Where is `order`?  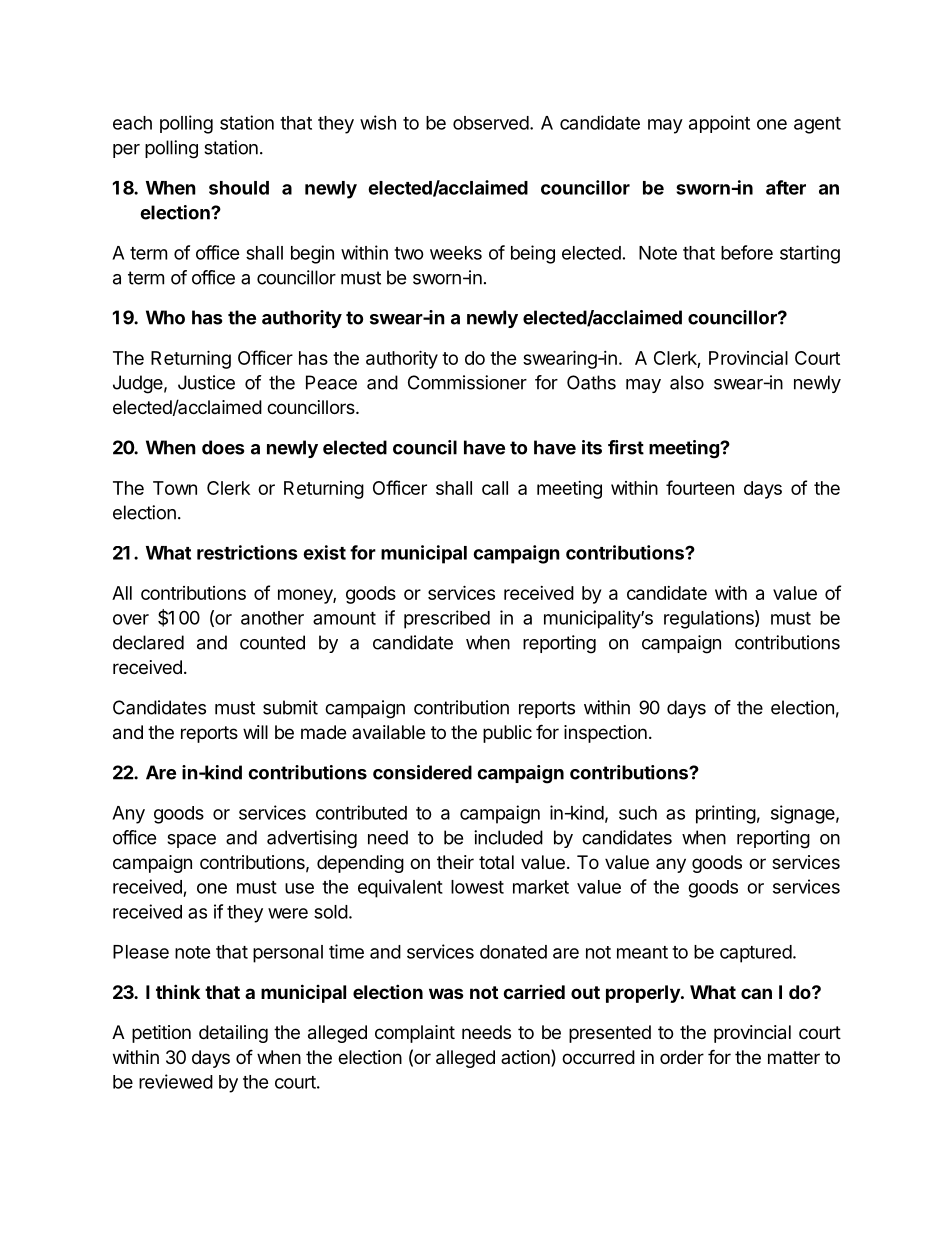 order is located at coordinates (682, 1057).
